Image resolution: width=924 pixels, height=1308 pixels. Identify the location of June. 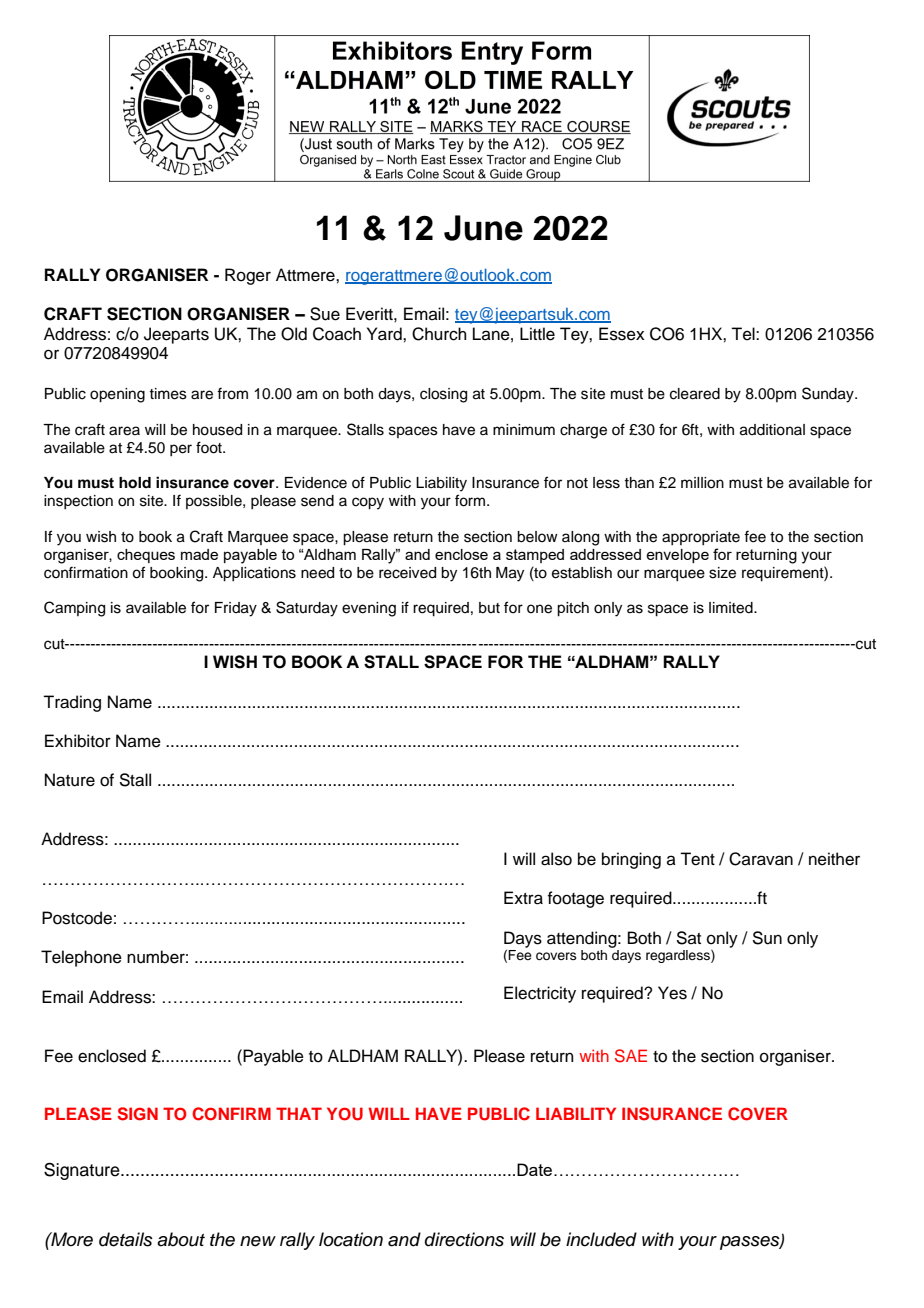
(483, 228).
